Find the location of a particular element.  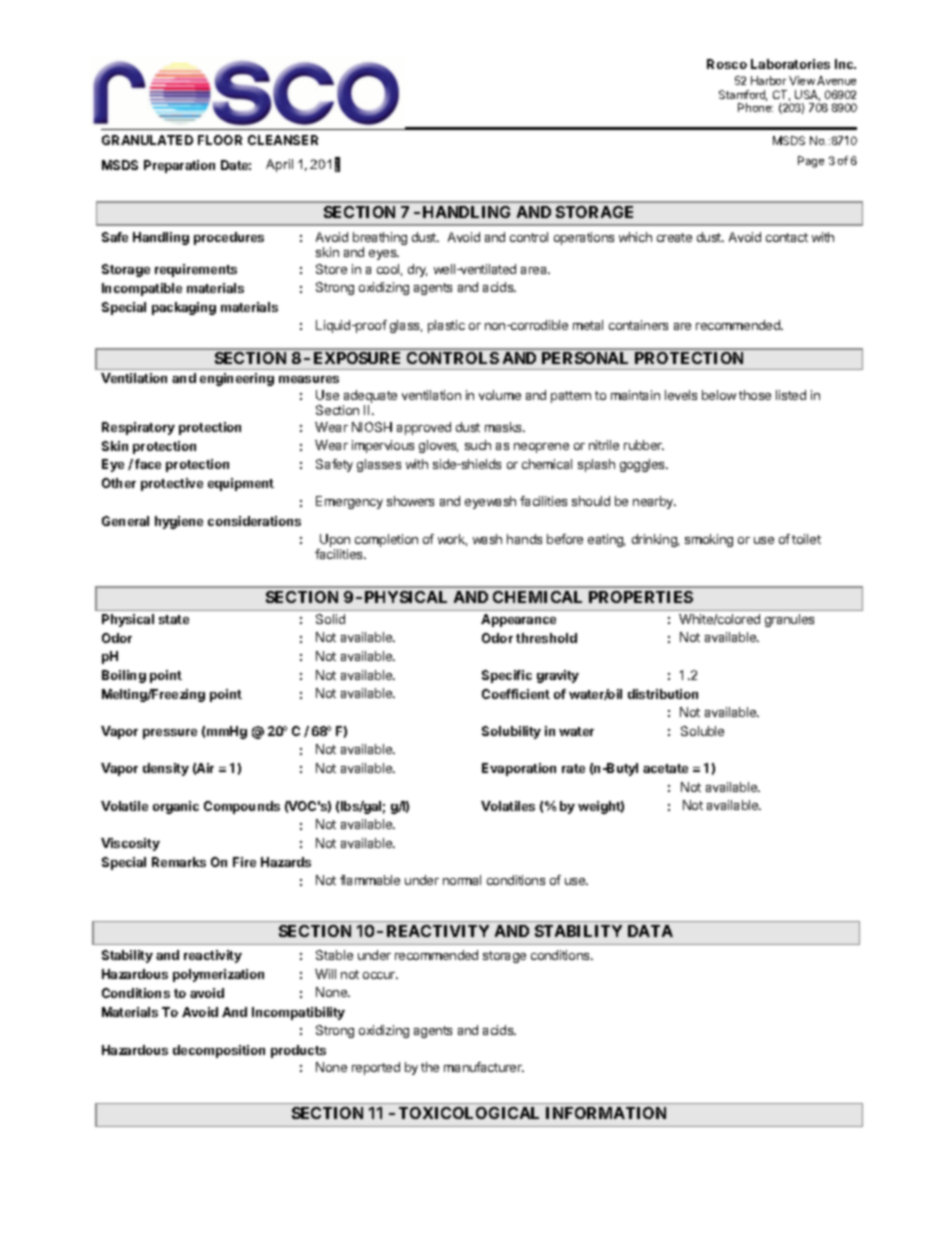

FLOOR is located at coordinates (220, 140).
